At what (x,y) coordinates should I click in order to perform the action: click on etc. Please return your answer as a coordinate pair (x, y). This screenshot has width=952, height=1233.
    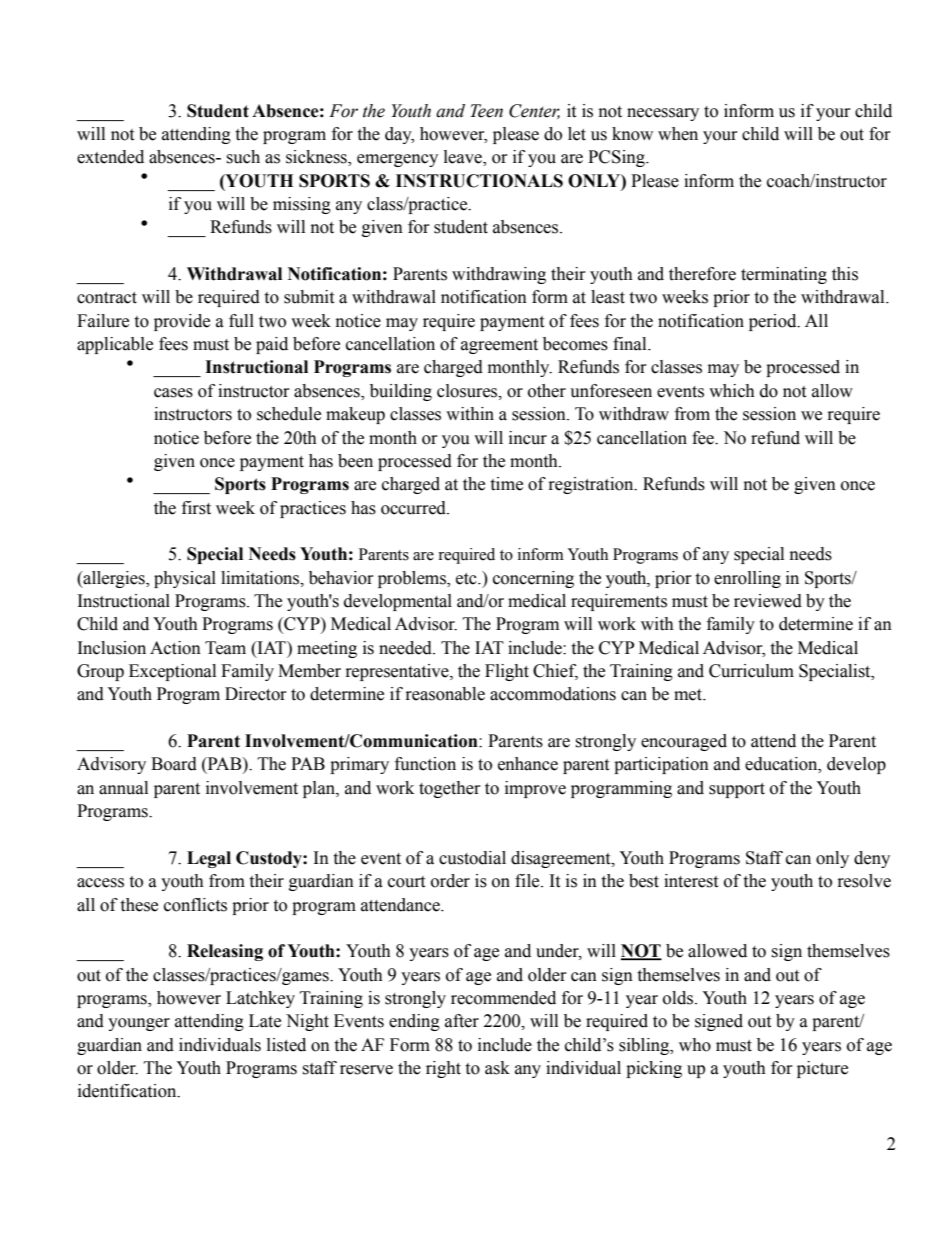
    Looking at the image, I should click on (467, 579).
